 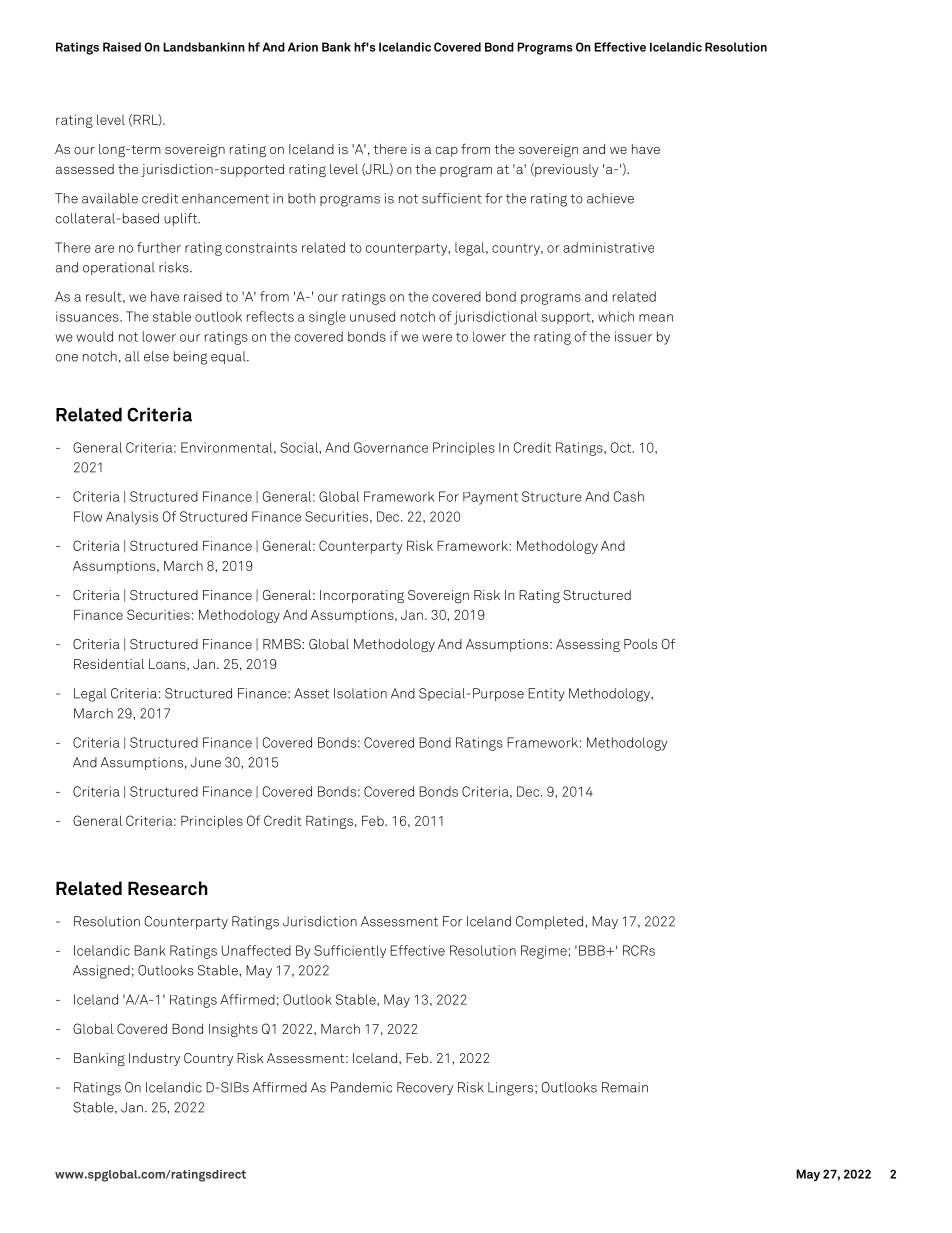 I want to click on previously, so click(x=566, y=170).
